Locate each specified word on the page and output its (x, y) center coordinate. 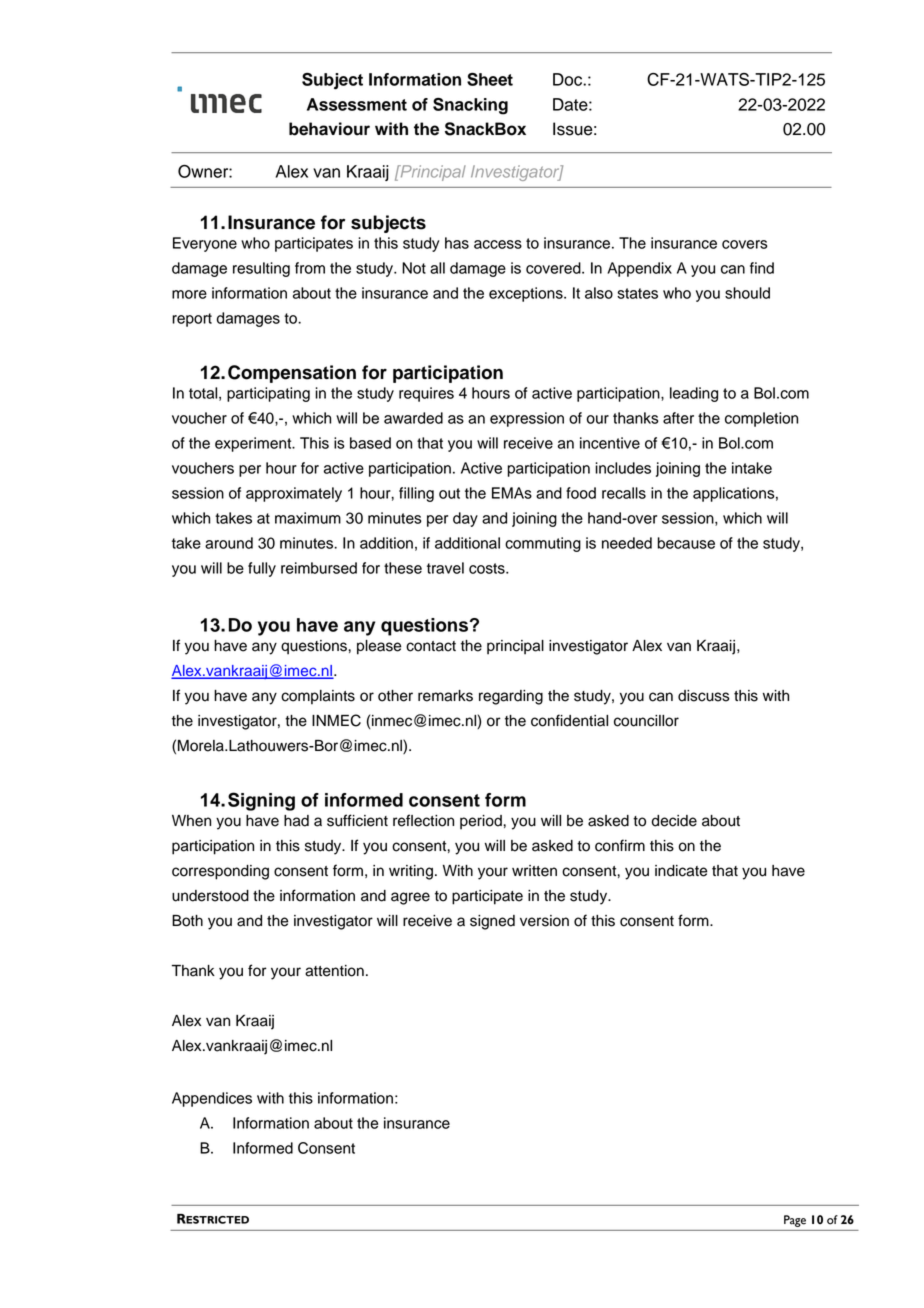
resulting (261, 269)
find (762, 268)
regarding (511, 697)
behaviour (329, 129)
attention (334, 971)
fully (262, 569)
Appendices (212, 1099)
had (296, 821)
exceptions (527, 294)
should (747, 293)
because (686, 543)
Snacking (470, 106)
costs (488, 568)
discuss (704, 696)
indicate (681, 871)
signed (492, 922)
